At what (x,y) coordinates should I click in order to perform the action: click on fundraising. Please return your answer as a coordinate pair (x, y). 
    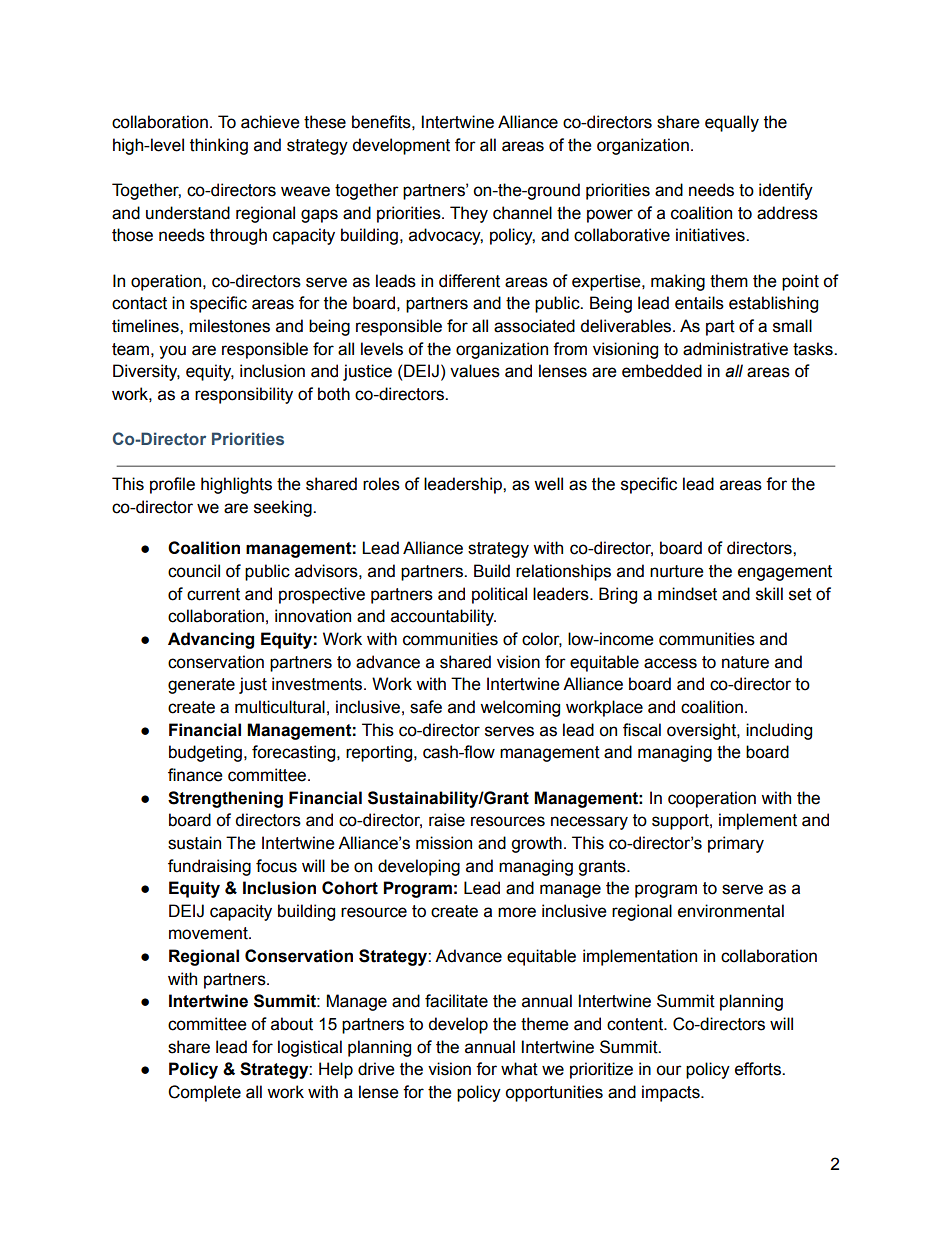
    Looking at the image, I should click on (209, 867).
